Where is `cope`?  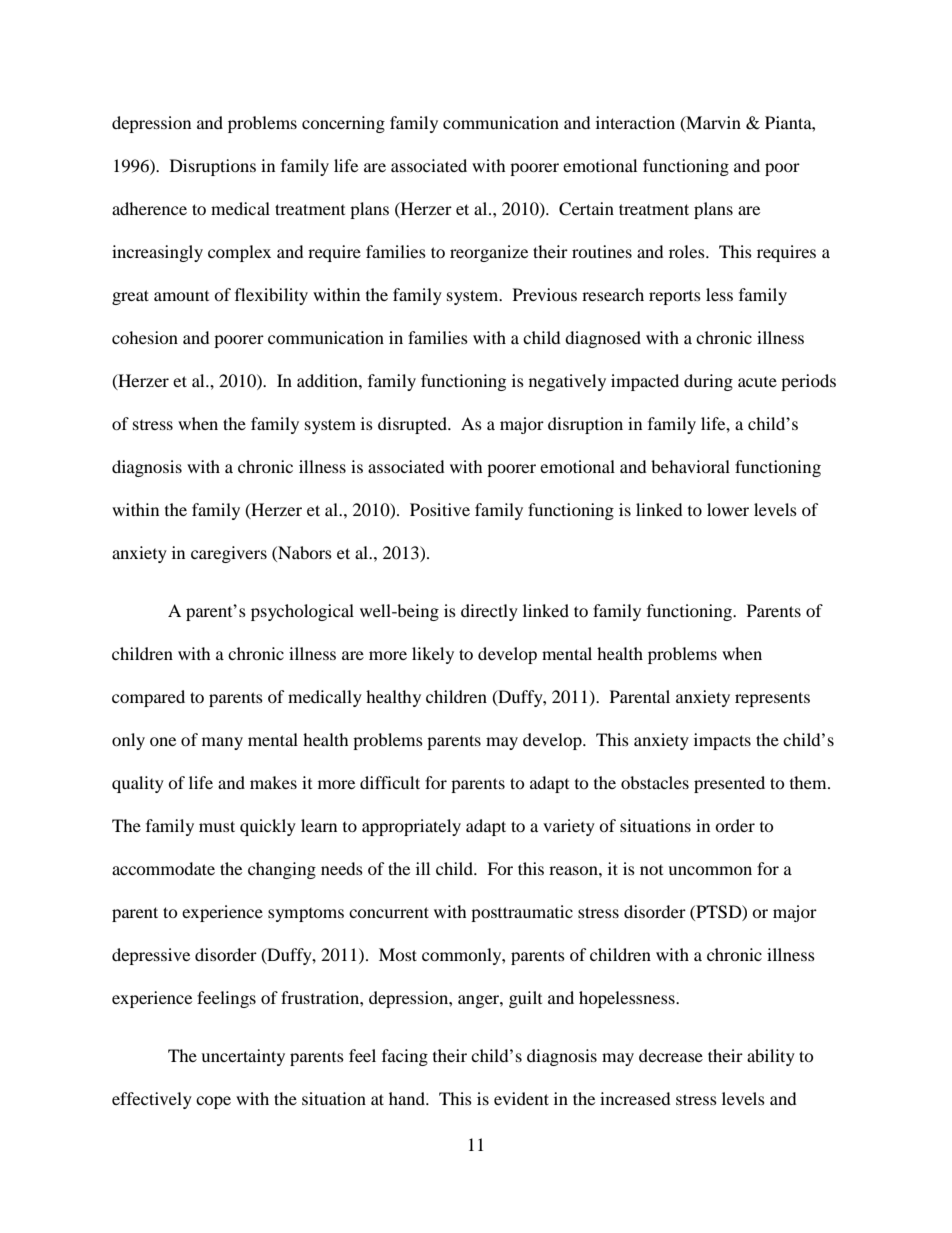
cope is located at coordinates (213, 1102).
